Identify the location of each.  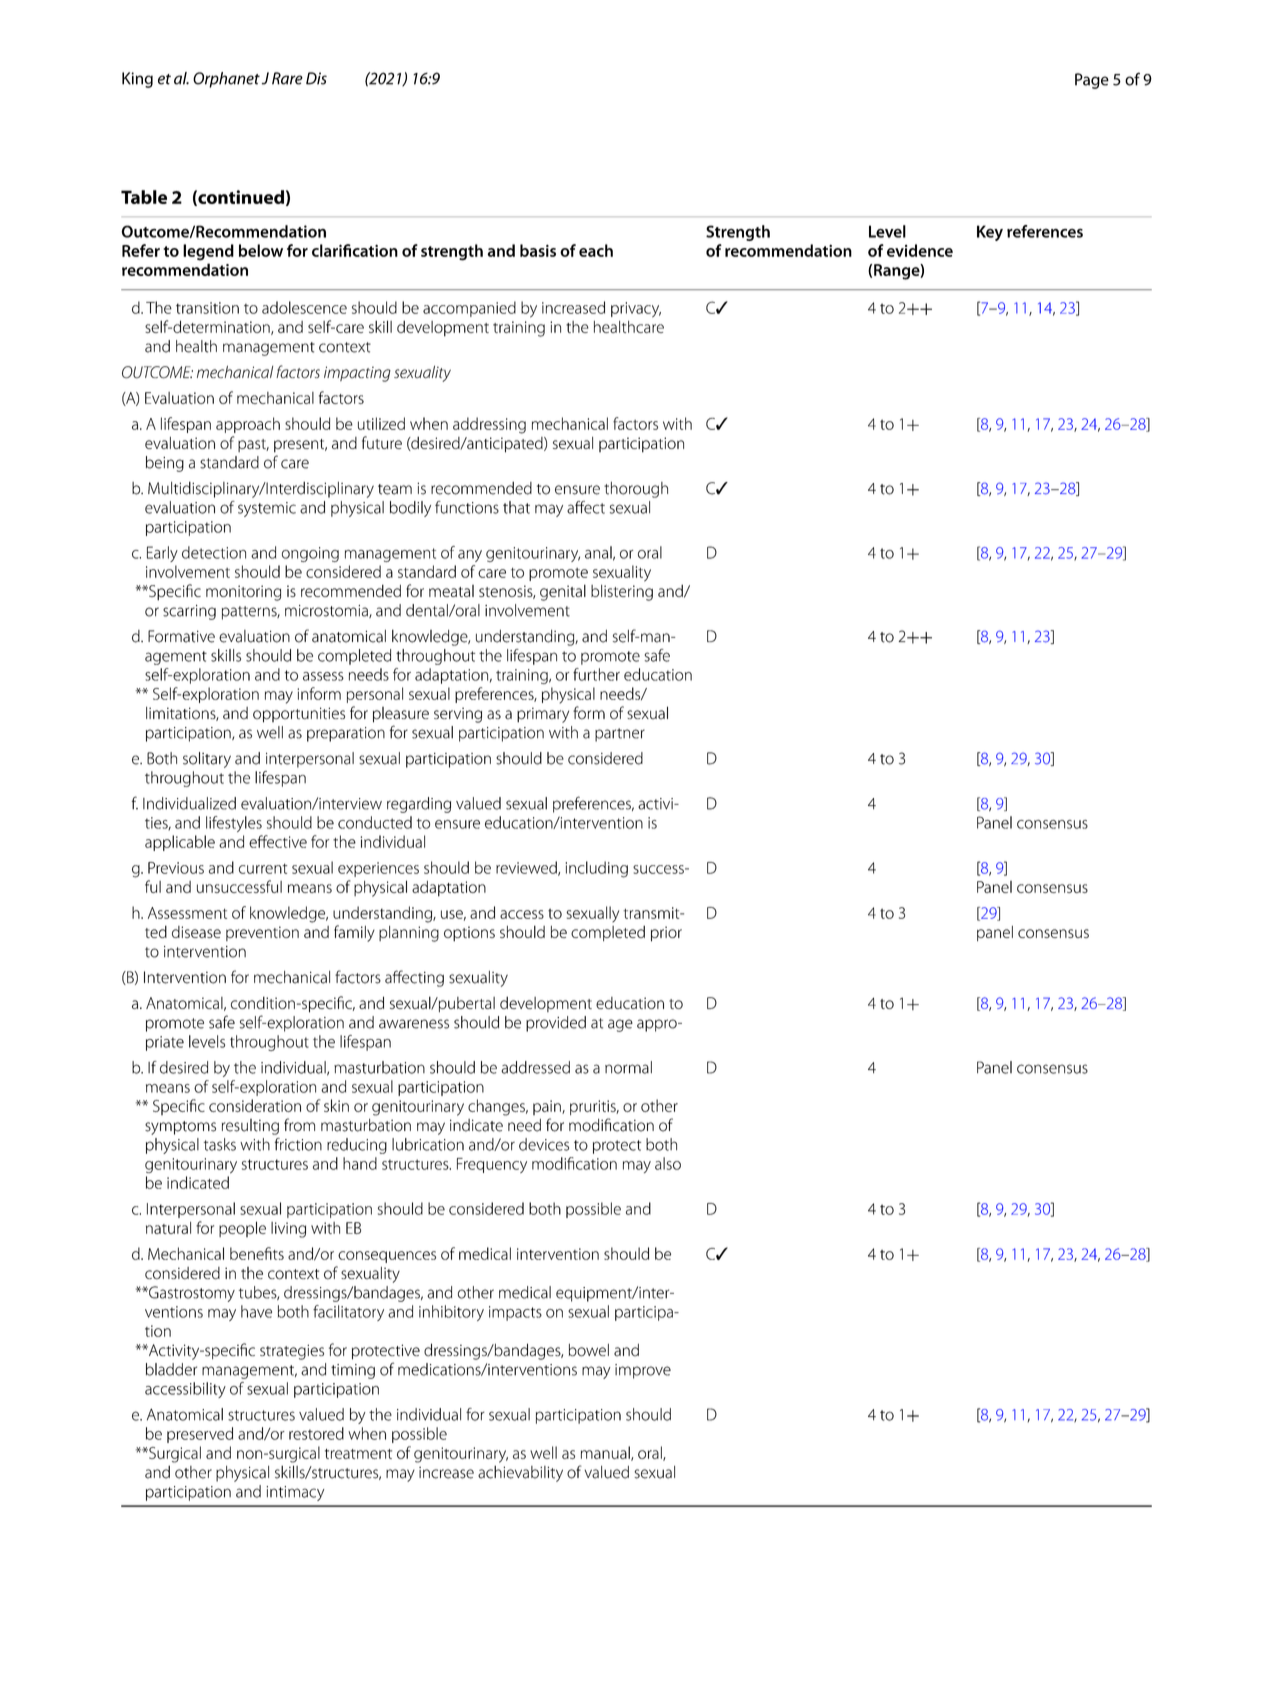
(596, 250).
